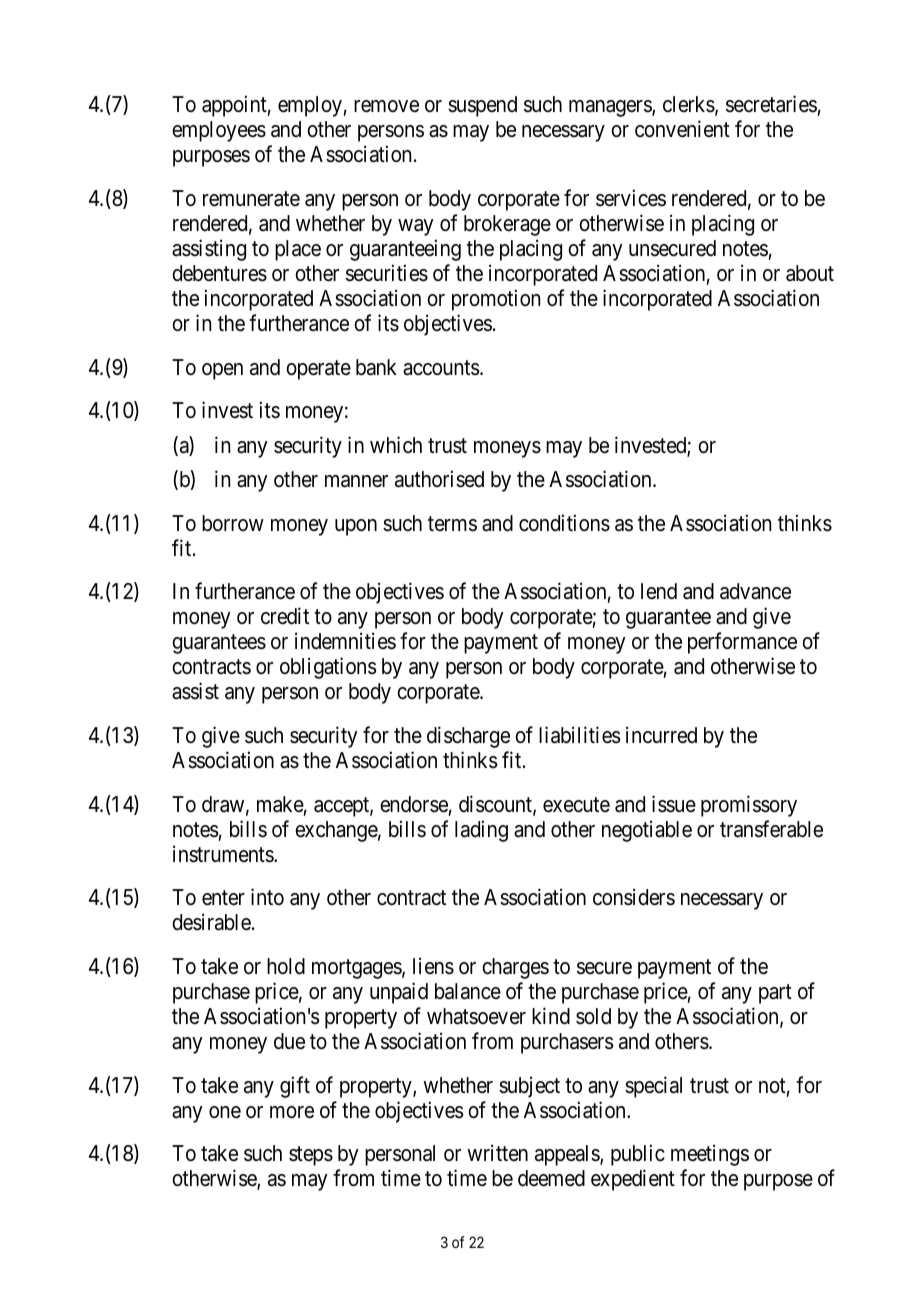  I want to click on performance, so click(742, 643).
